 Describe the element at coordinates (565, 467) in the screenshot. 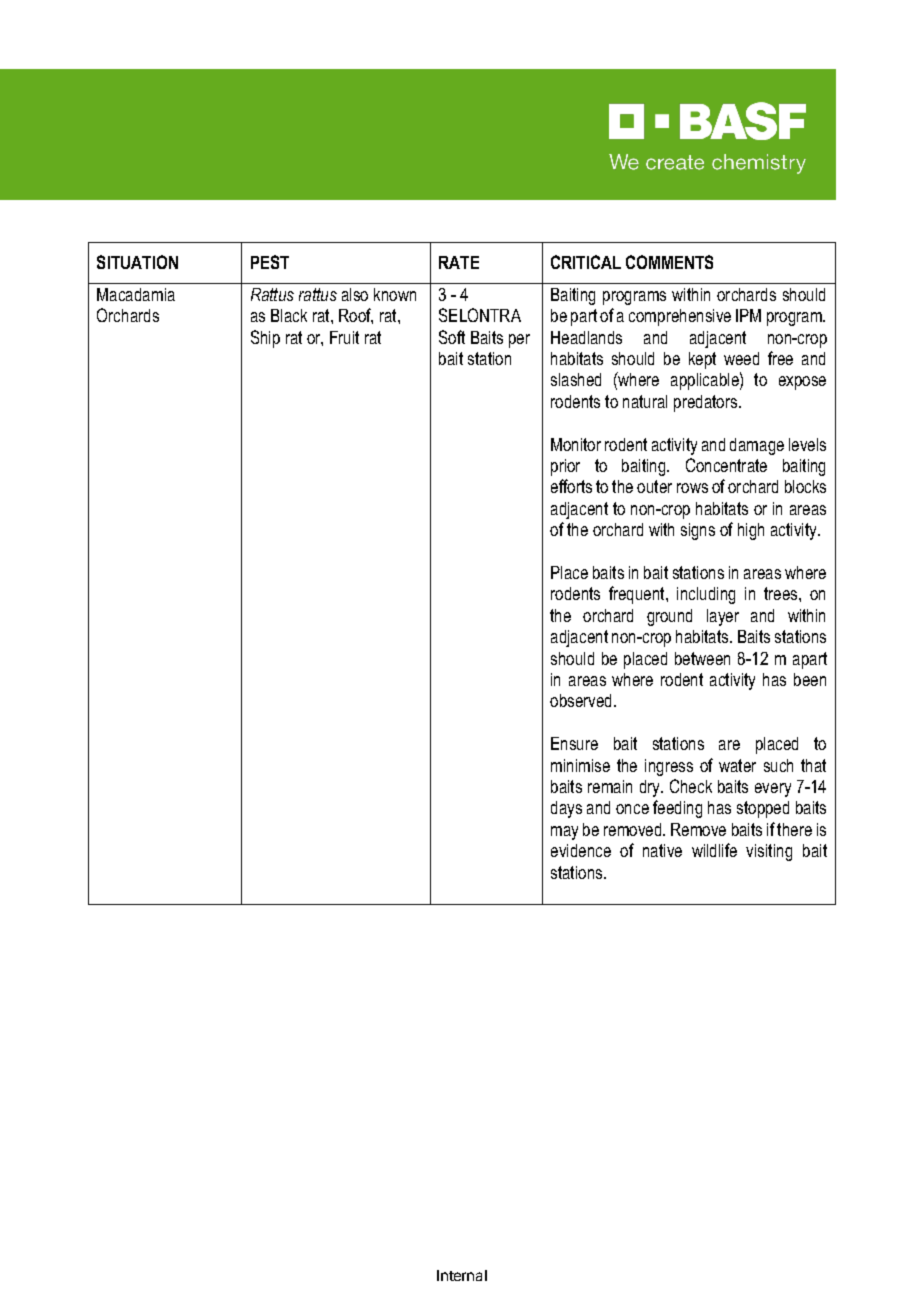

I see `prior` at that location.
